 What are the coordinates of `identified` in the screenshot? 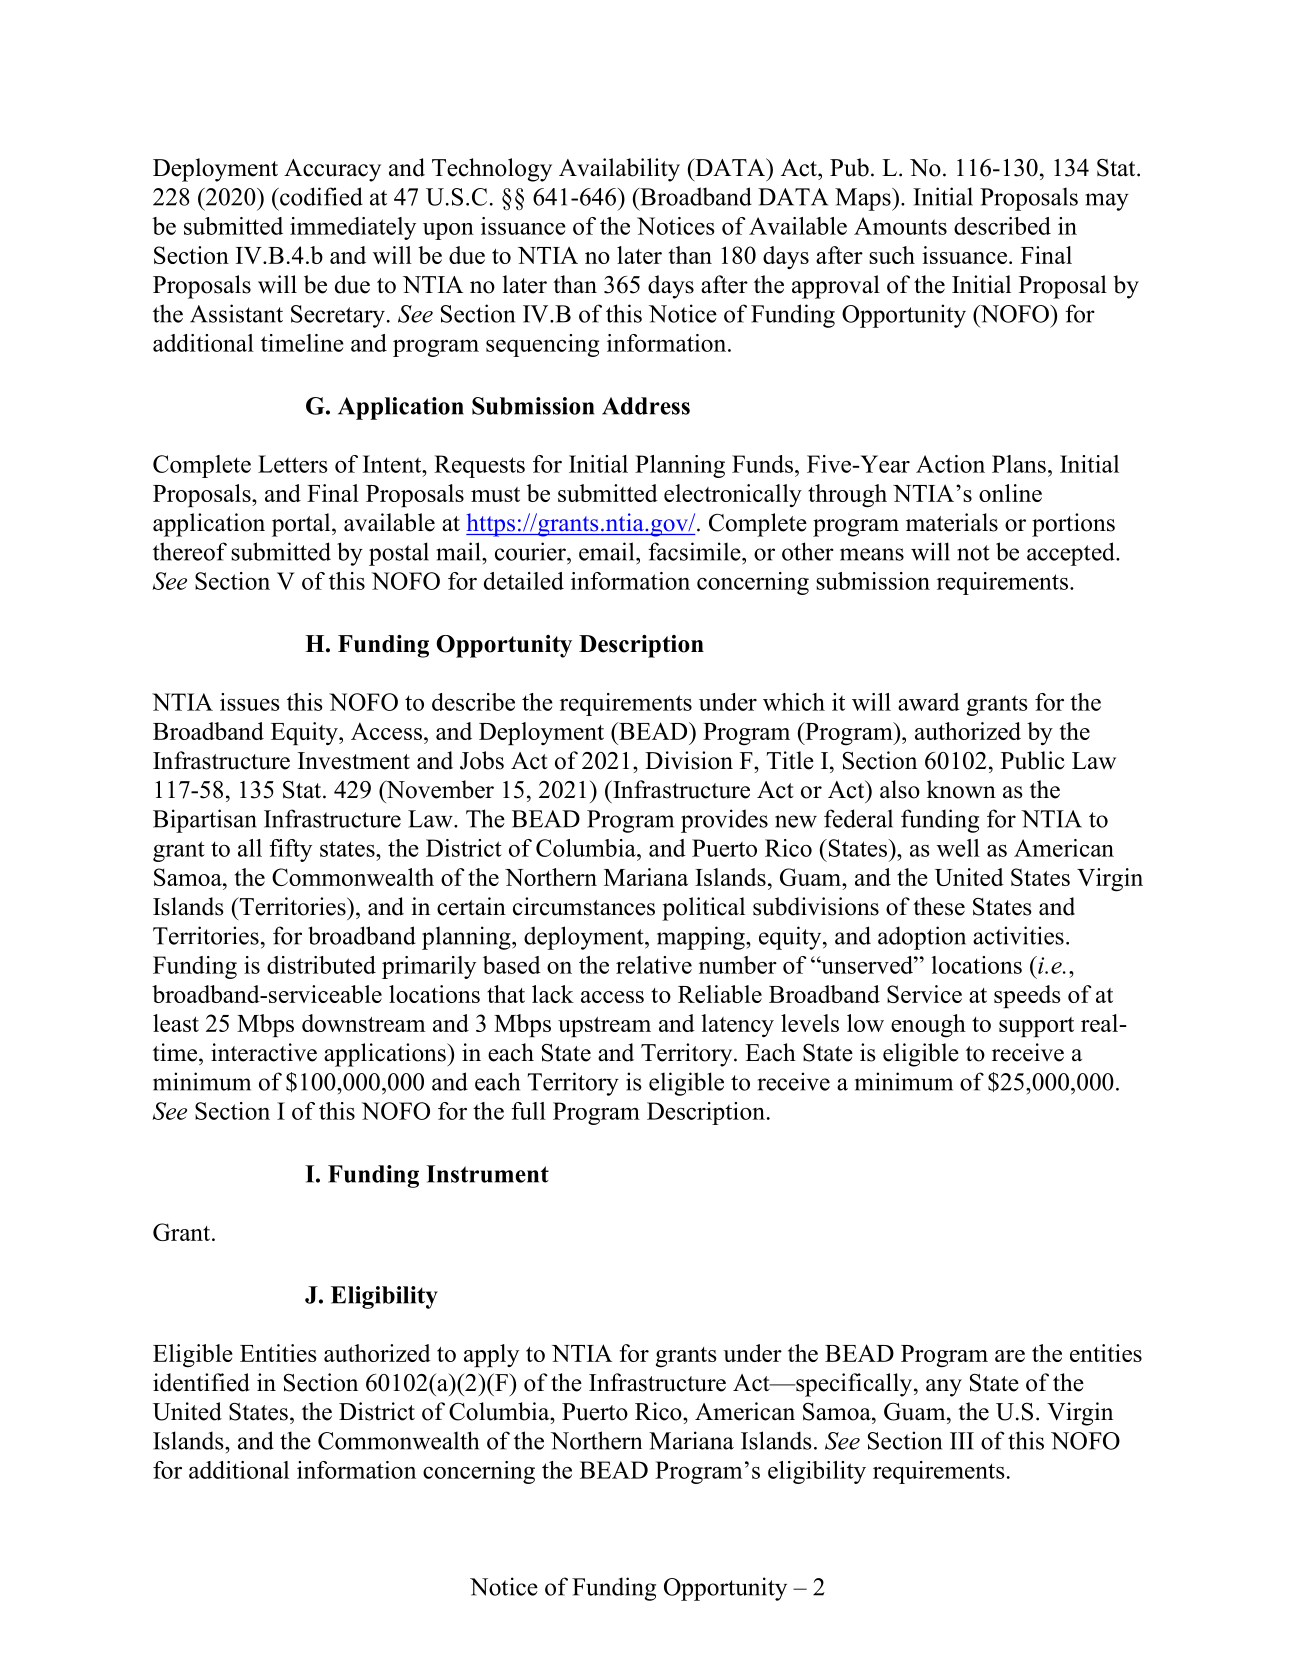 It's located at (201, 1382).
